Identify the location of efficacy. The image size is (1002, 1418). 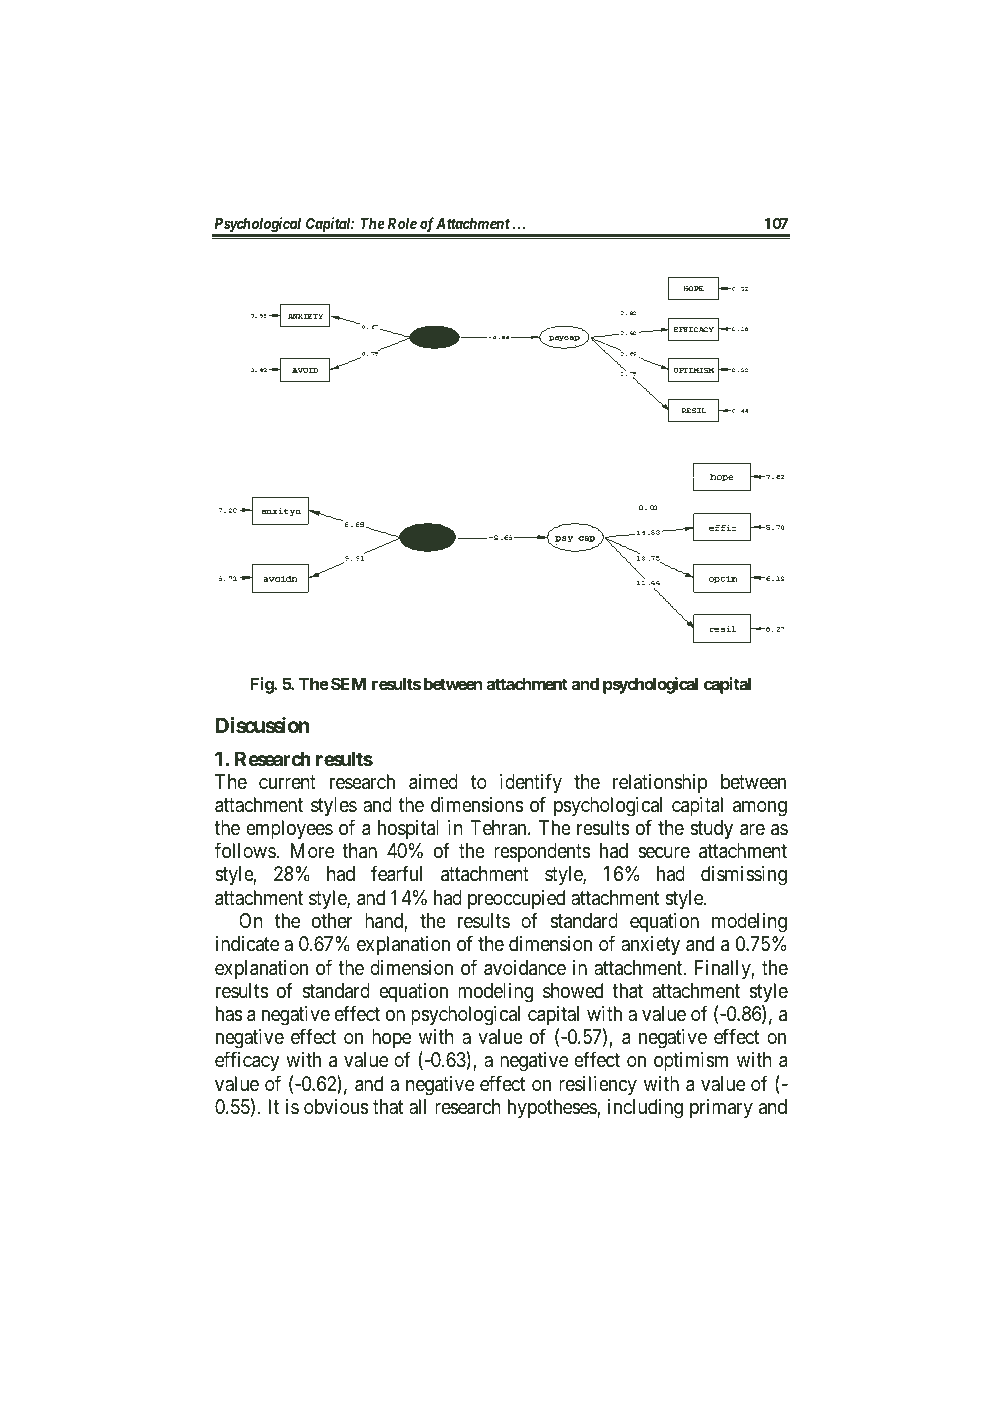
(247, 1061).
